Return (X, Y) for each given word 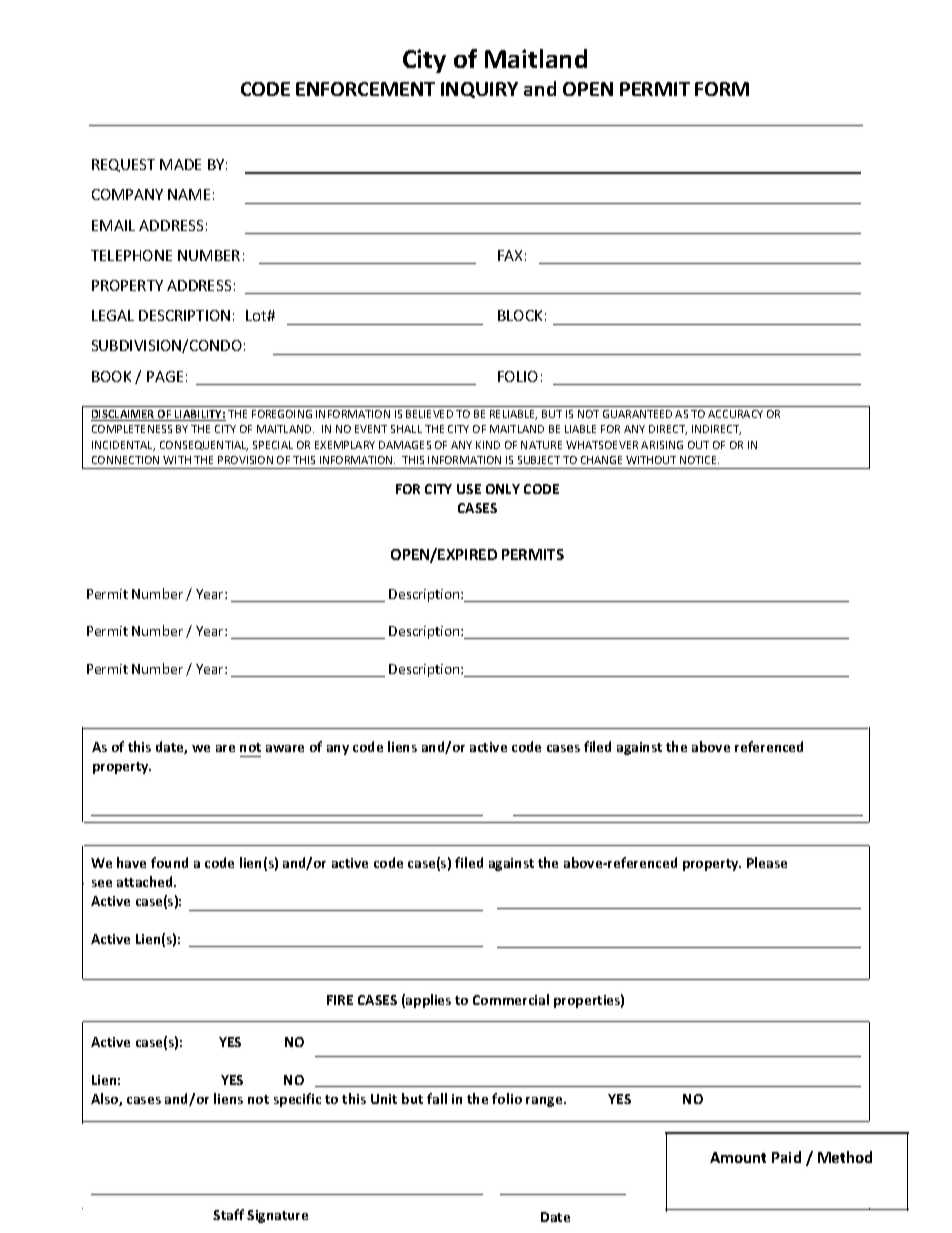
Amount (738, 1157)
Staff (228, 1214)
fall (437, 1098)
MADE (180, 164)
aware (285, 748)
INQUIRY (479, 90)
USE (469, 489)
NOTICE (699, 460)
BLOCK (520, 315)
